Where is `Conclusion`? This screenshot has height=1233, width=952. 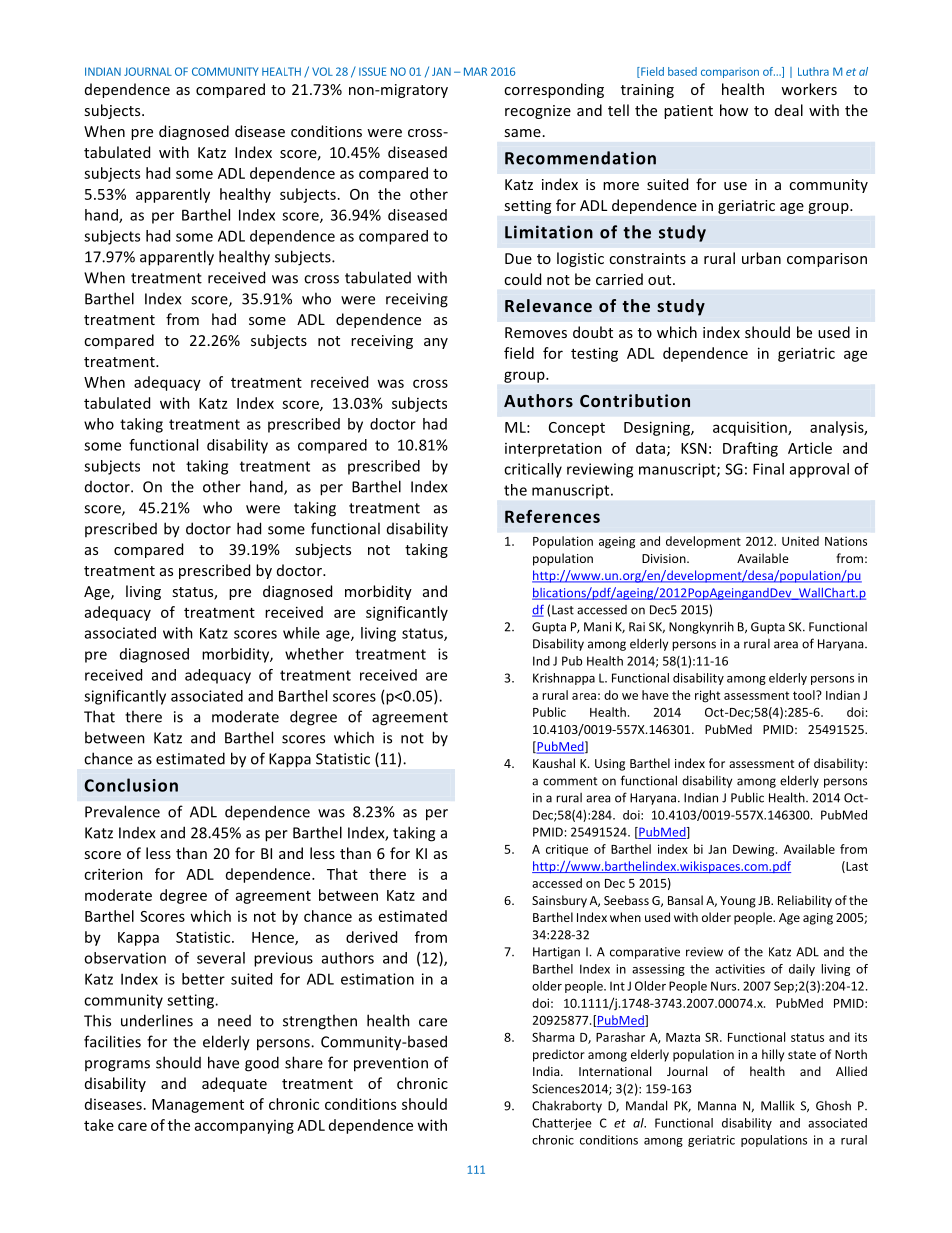 Conclusion is located at coordinates (131, 785).
